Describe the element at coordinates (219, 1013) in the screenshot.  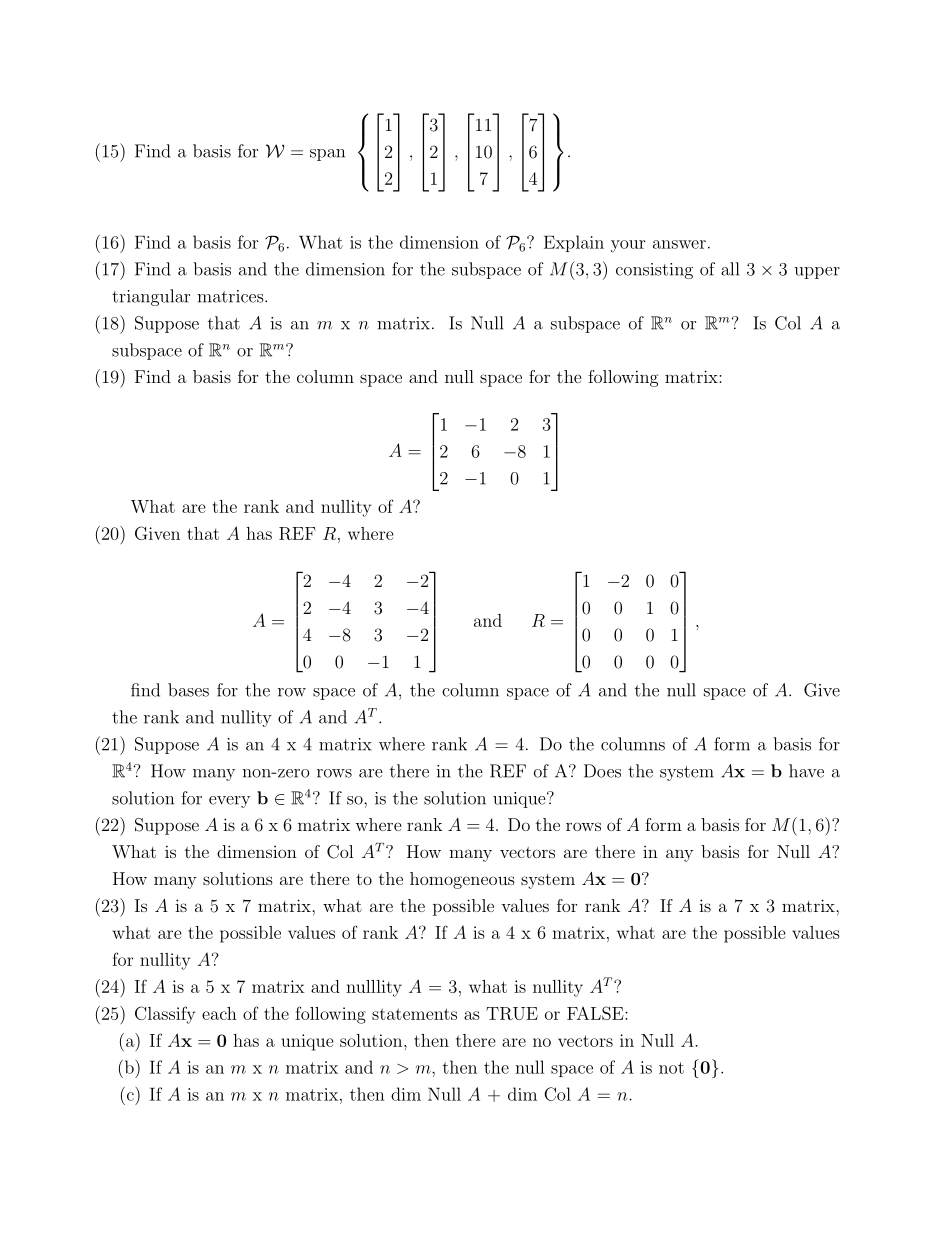
I see `each` at that location.
